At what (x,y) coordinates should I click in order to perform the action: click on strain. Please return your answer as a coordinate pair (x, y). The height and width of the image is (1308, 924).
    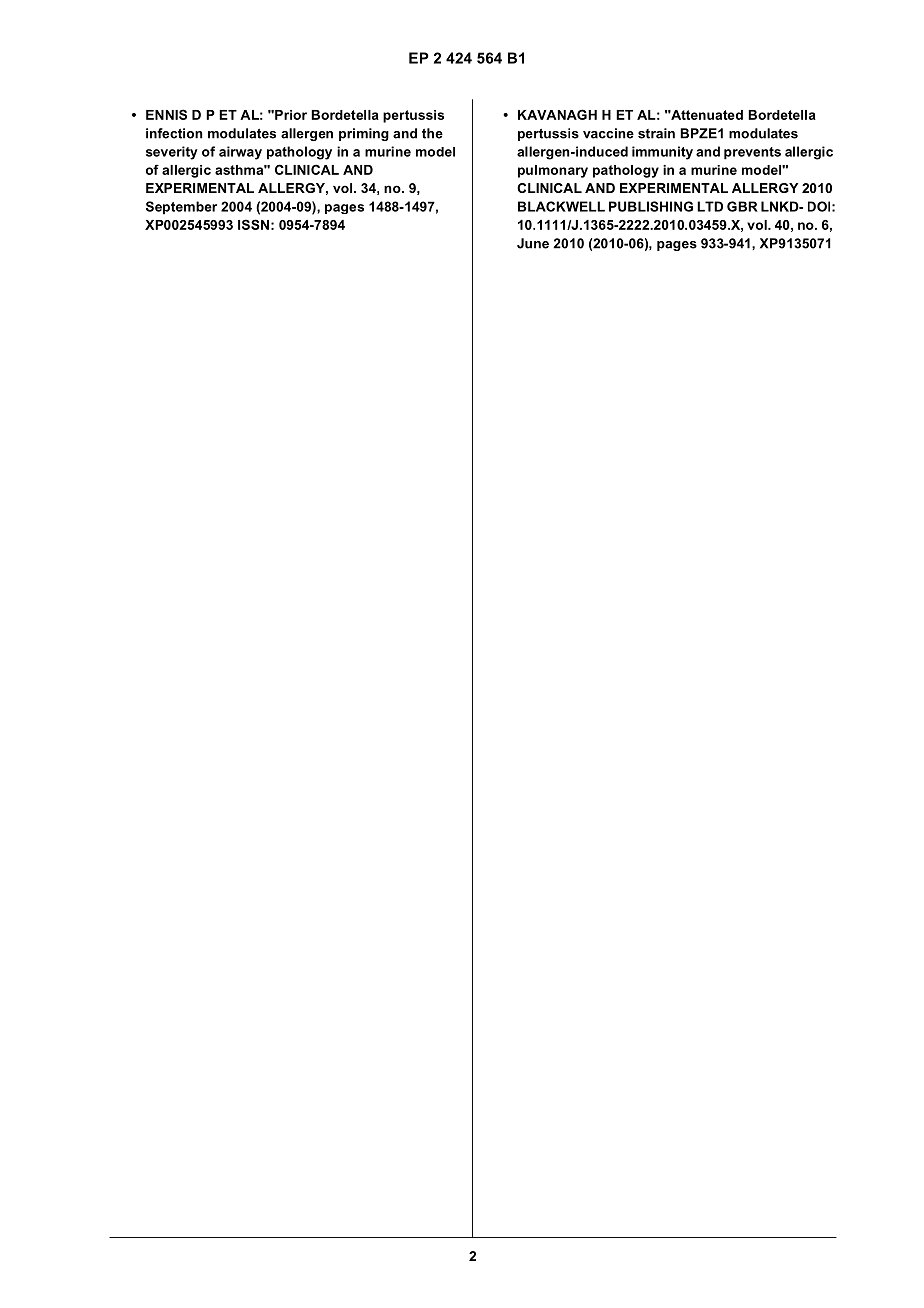
    Looking at the image, I should click on (656, 133).
